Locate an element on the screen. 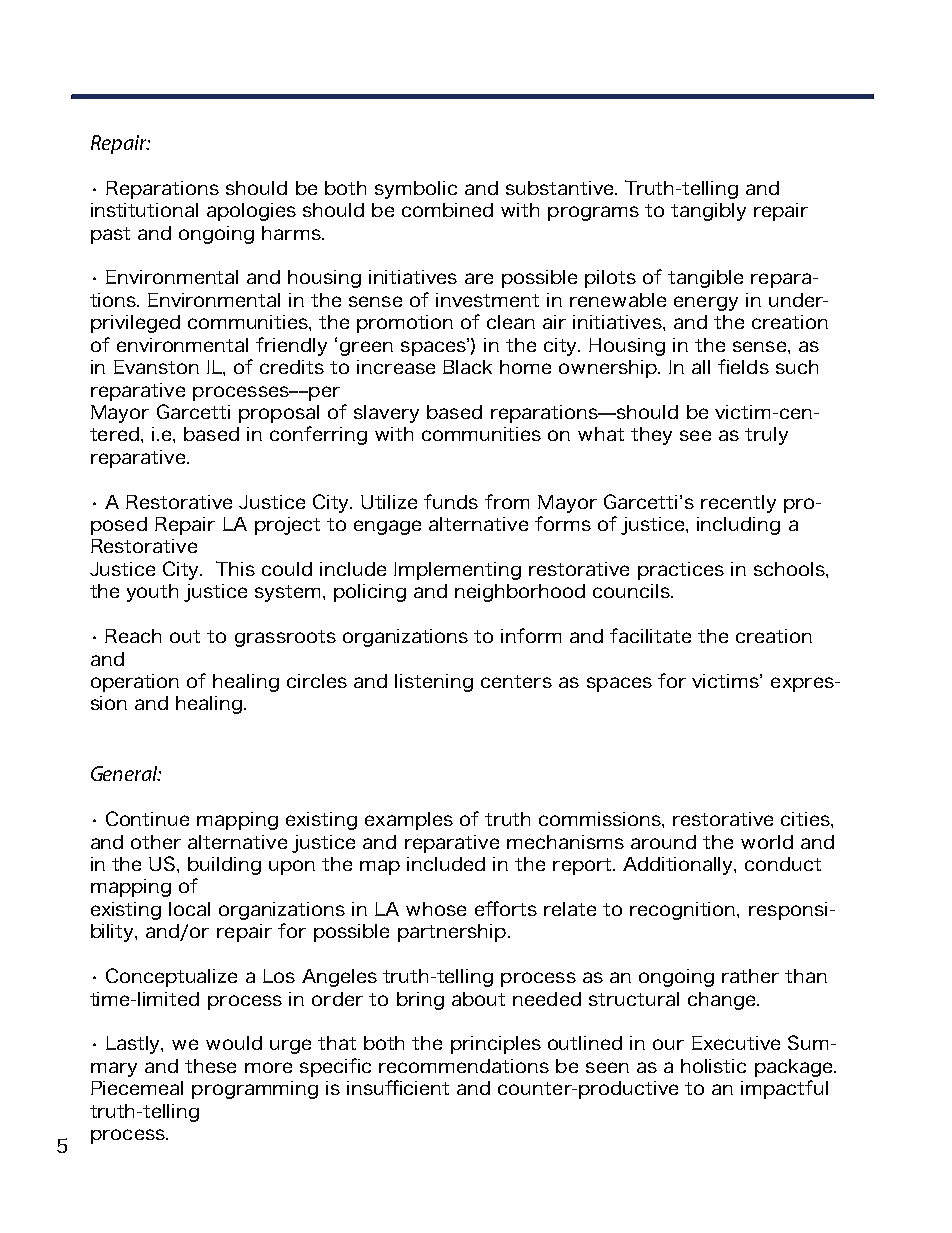 The width and height of the screenshot is (952, 1233). listening is located at coordinates (434, 683).
